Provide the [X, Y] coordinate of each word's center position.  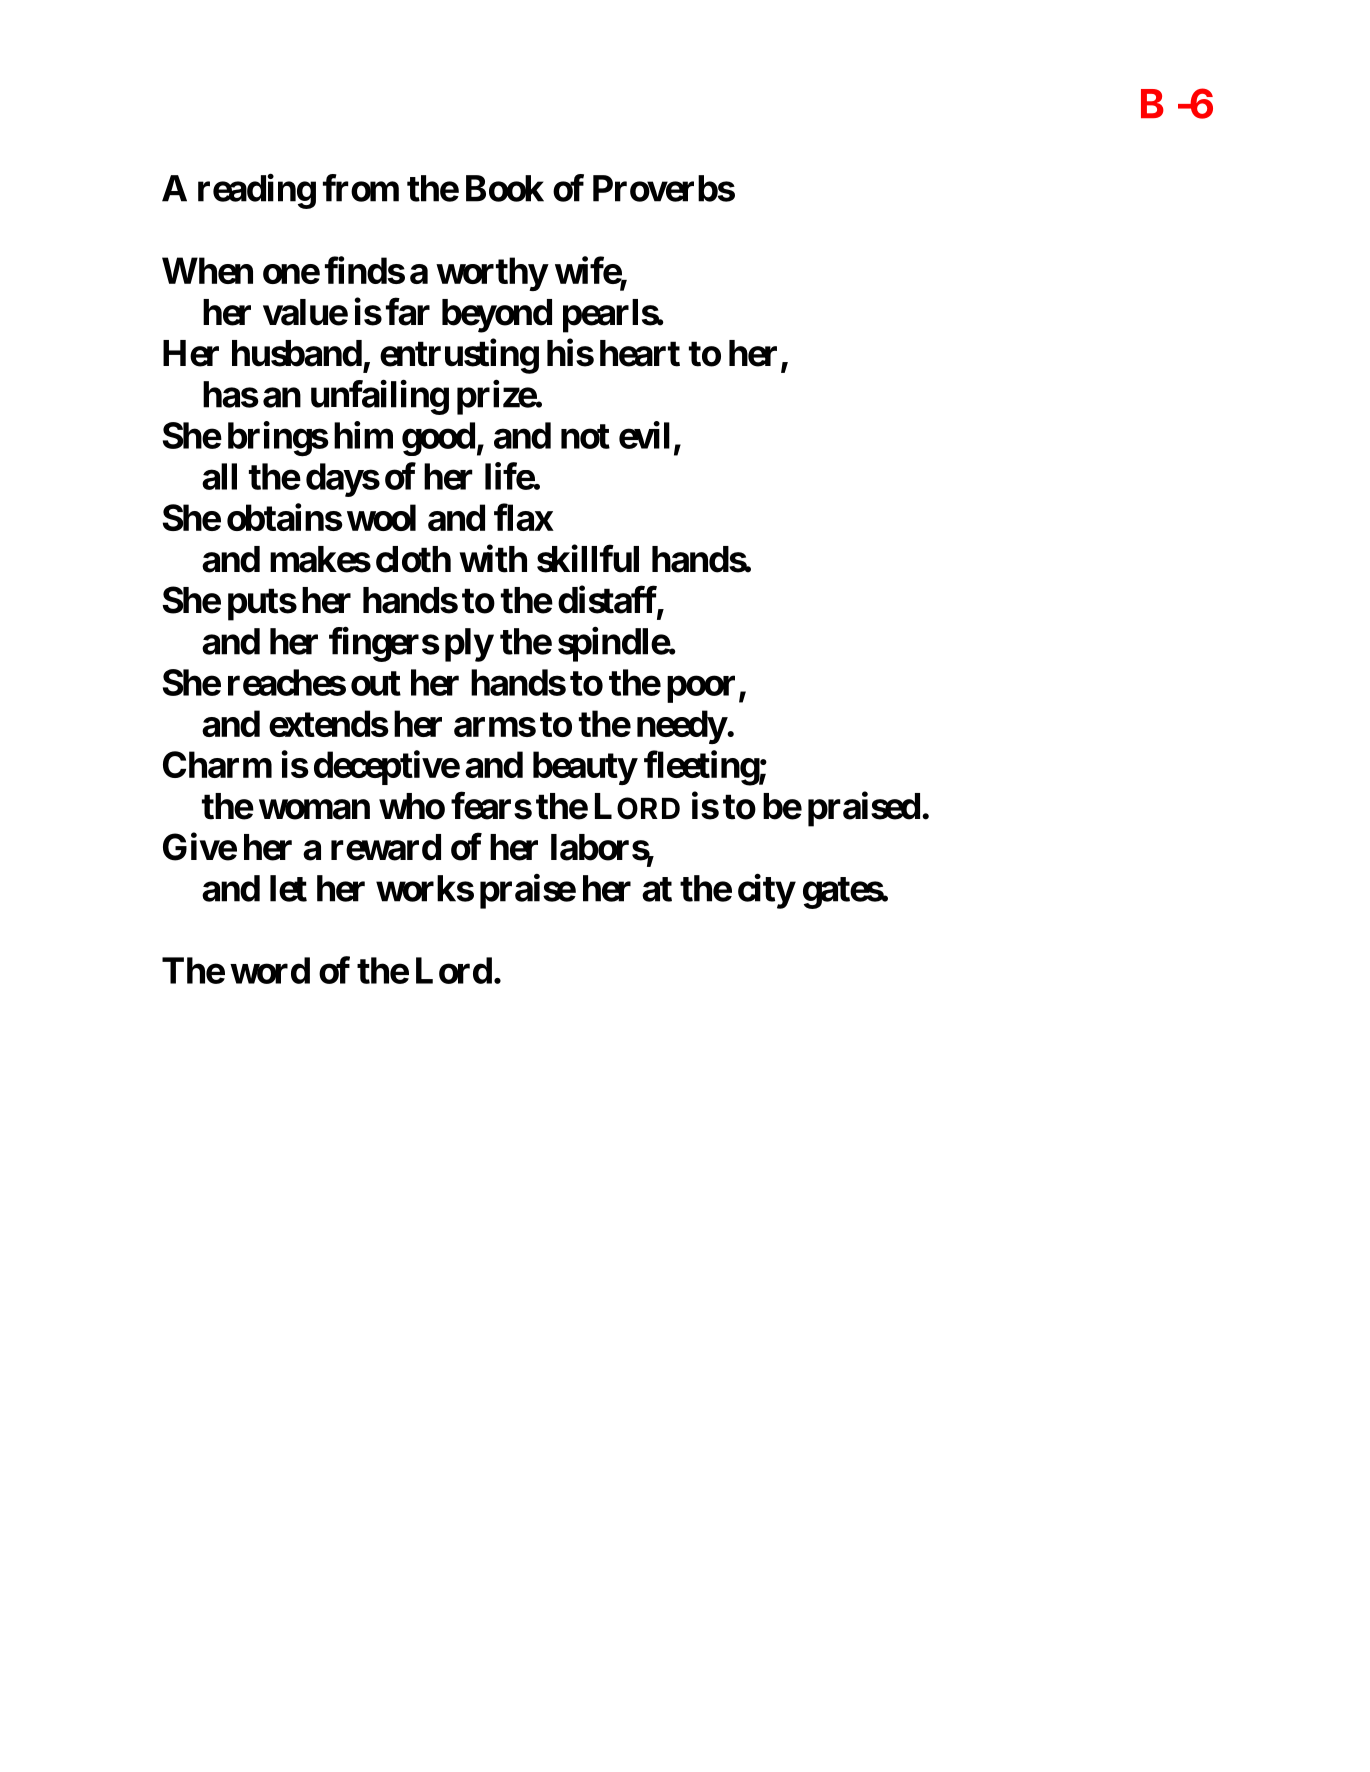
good [438, 439]
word [270, 970]
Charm [217, 764]
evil [644, 435]
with [493, 559]
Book [505, 188]
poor [701, 689]
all [219, 476]
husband [297, 353]
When [207, 270]
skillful [588, 559]
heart [640, 353]
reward [386, 847]
